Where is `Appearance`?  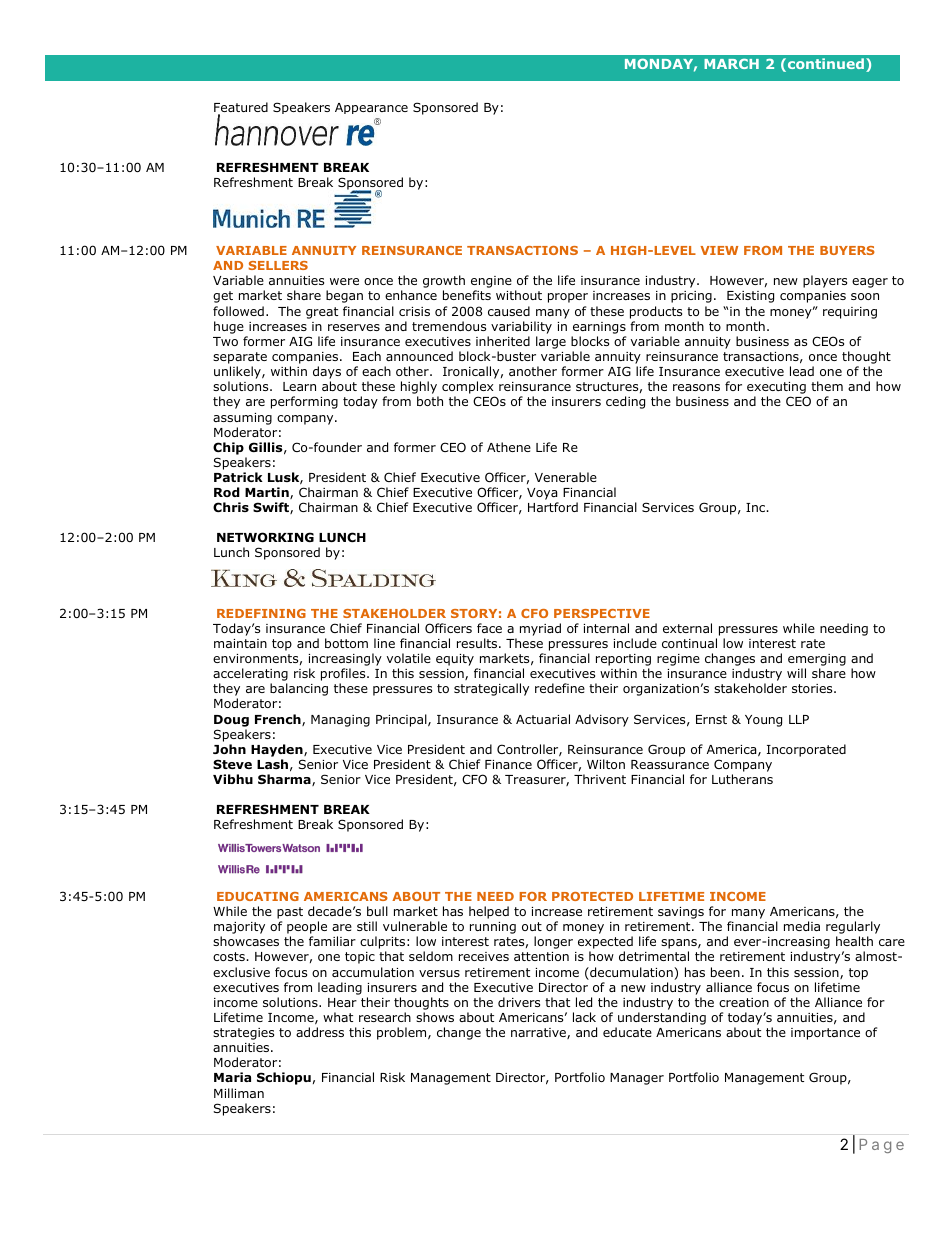
Appearance is located at coordinates (371, 108).
